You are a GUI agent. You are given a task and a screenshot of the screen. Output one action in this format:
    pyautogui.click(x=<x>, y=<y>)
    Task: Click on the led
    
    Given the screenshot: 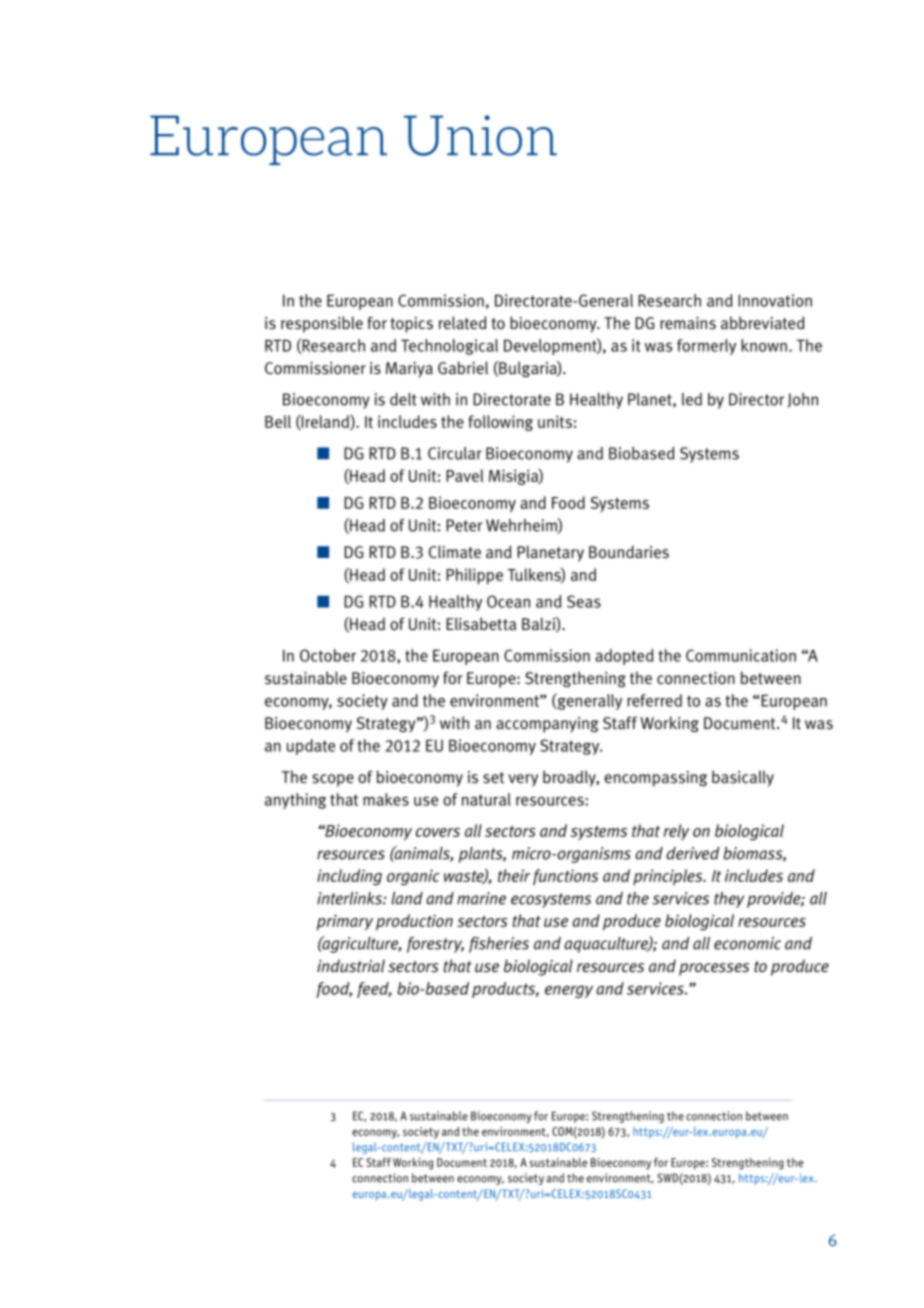 What is the action you would take?
    pyautogui.click(x=692, y=399)
